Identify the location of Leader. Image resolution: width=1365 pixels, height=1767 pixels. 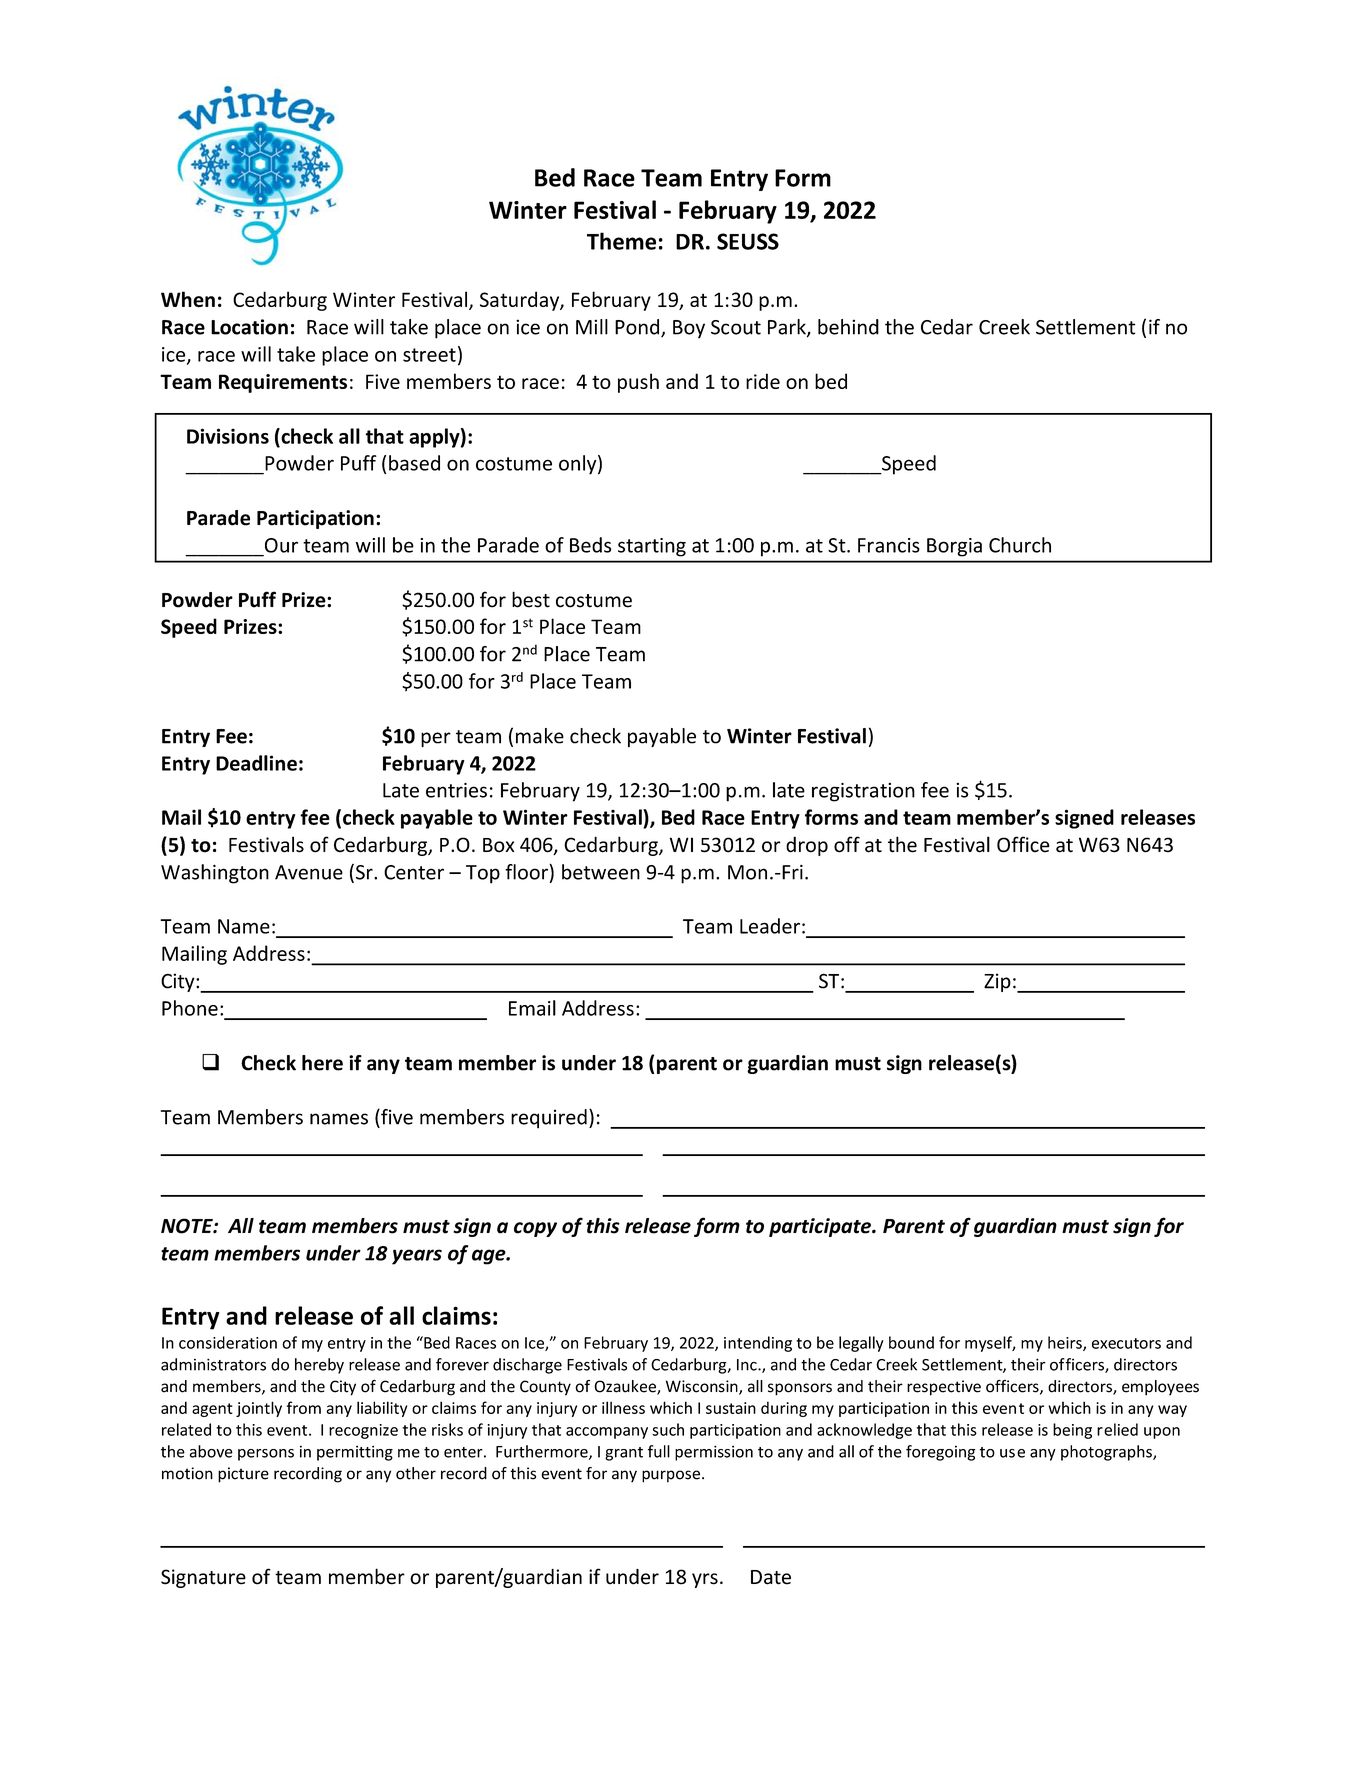
(770, 926).
